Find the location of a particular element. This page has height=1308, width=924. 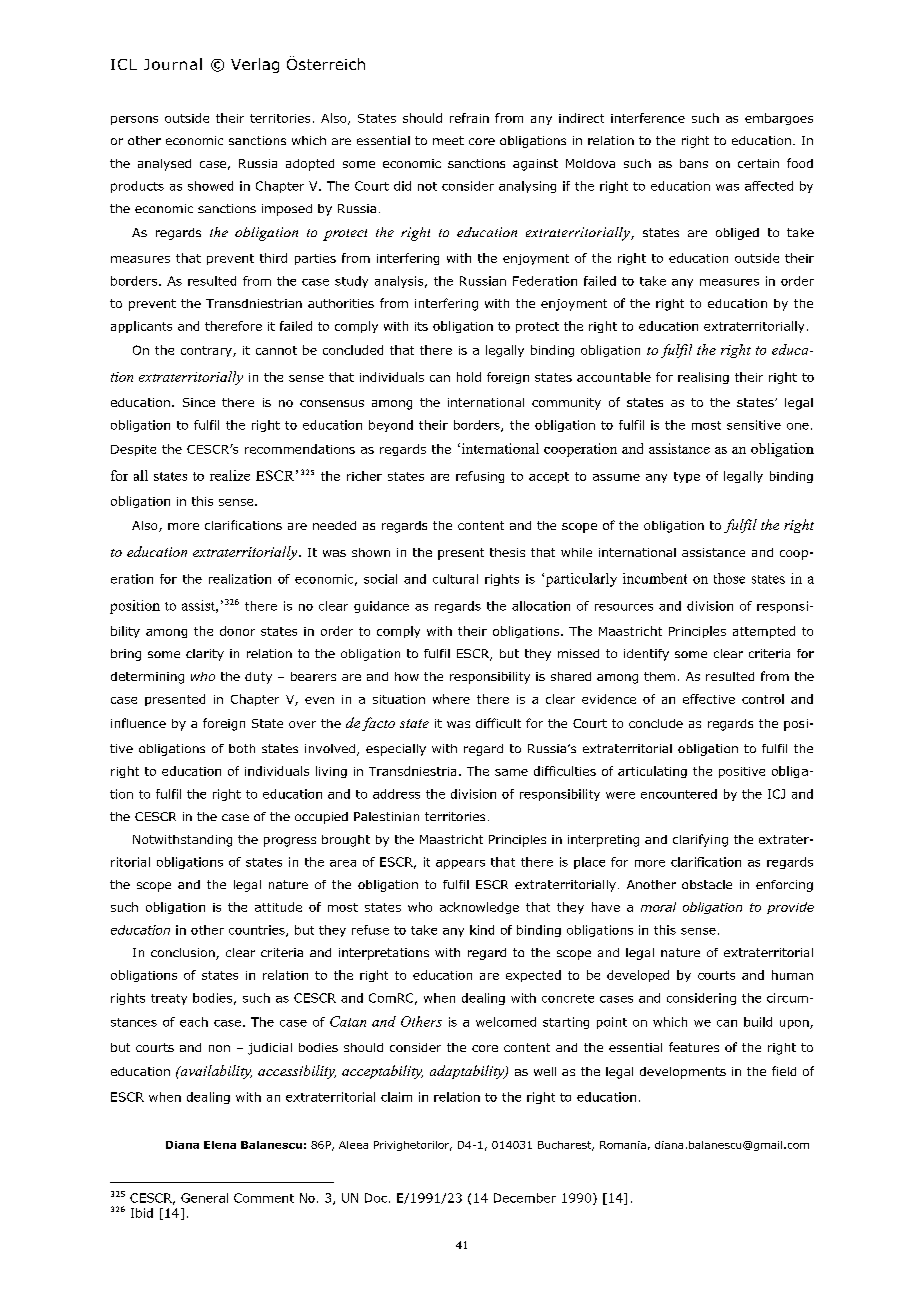

December is located at coordinates (525, 1198).
